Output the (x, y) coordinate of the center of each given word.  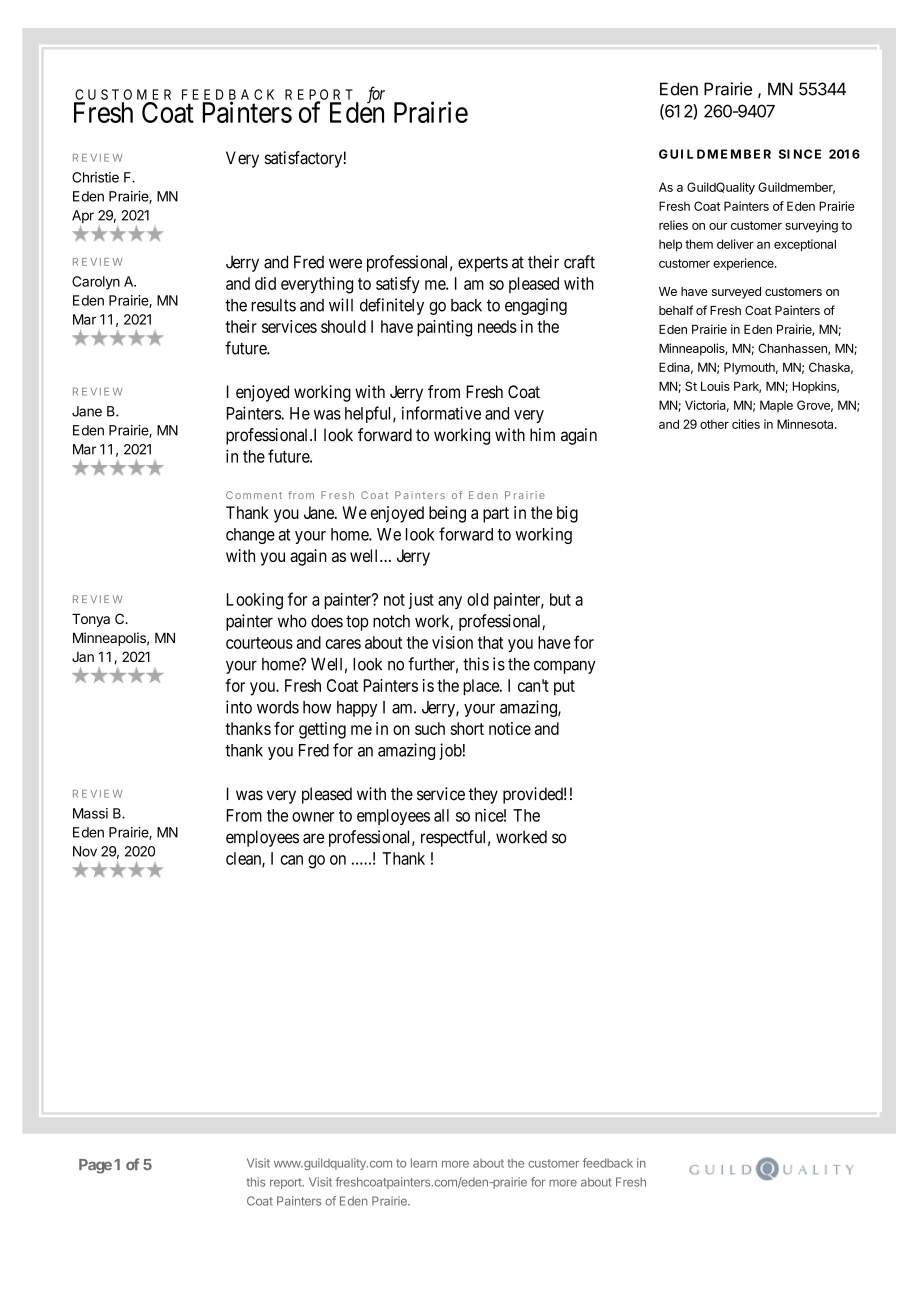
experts (483, 264)
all (441, 815)
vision (452, 642)
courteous (259, 643)
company (565, 667)
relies (673, 225)
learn (424, 1163)
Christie (95, 177)
